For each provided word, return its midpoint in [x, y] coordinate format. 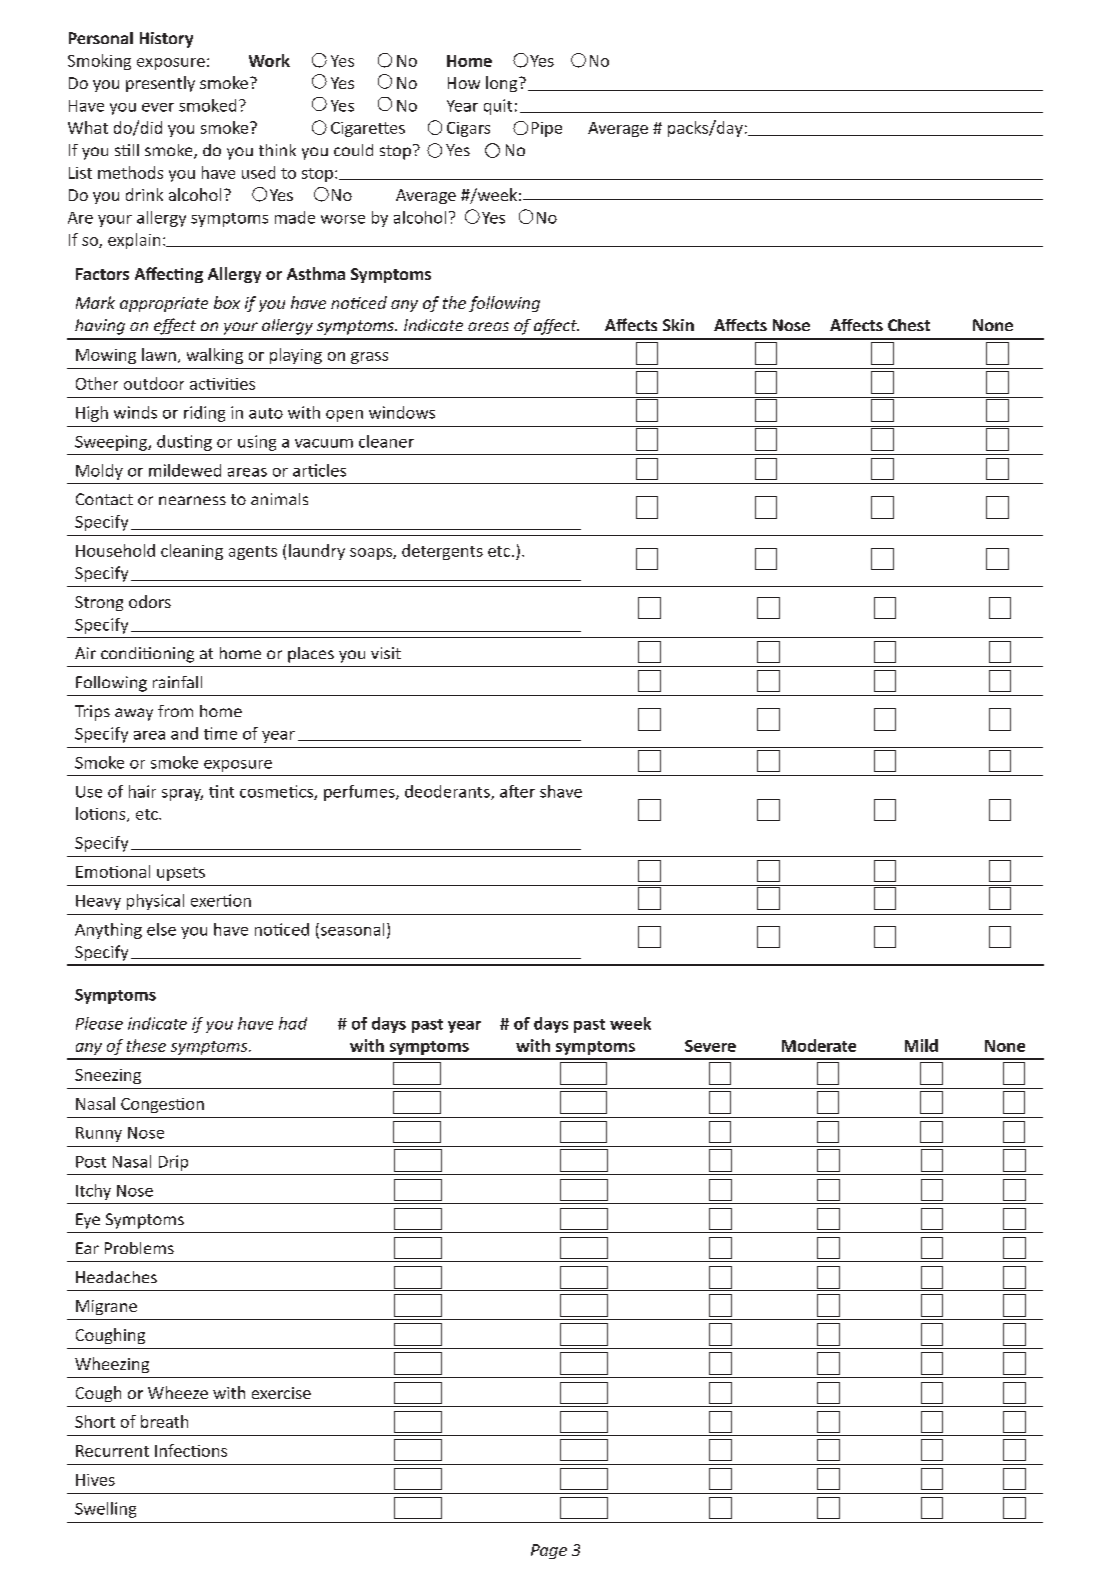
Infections [191, 1450]
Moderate [819, 1045]
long [503, 84]
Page [549, 1551]
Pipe [547, 129]
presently [160, 84]
